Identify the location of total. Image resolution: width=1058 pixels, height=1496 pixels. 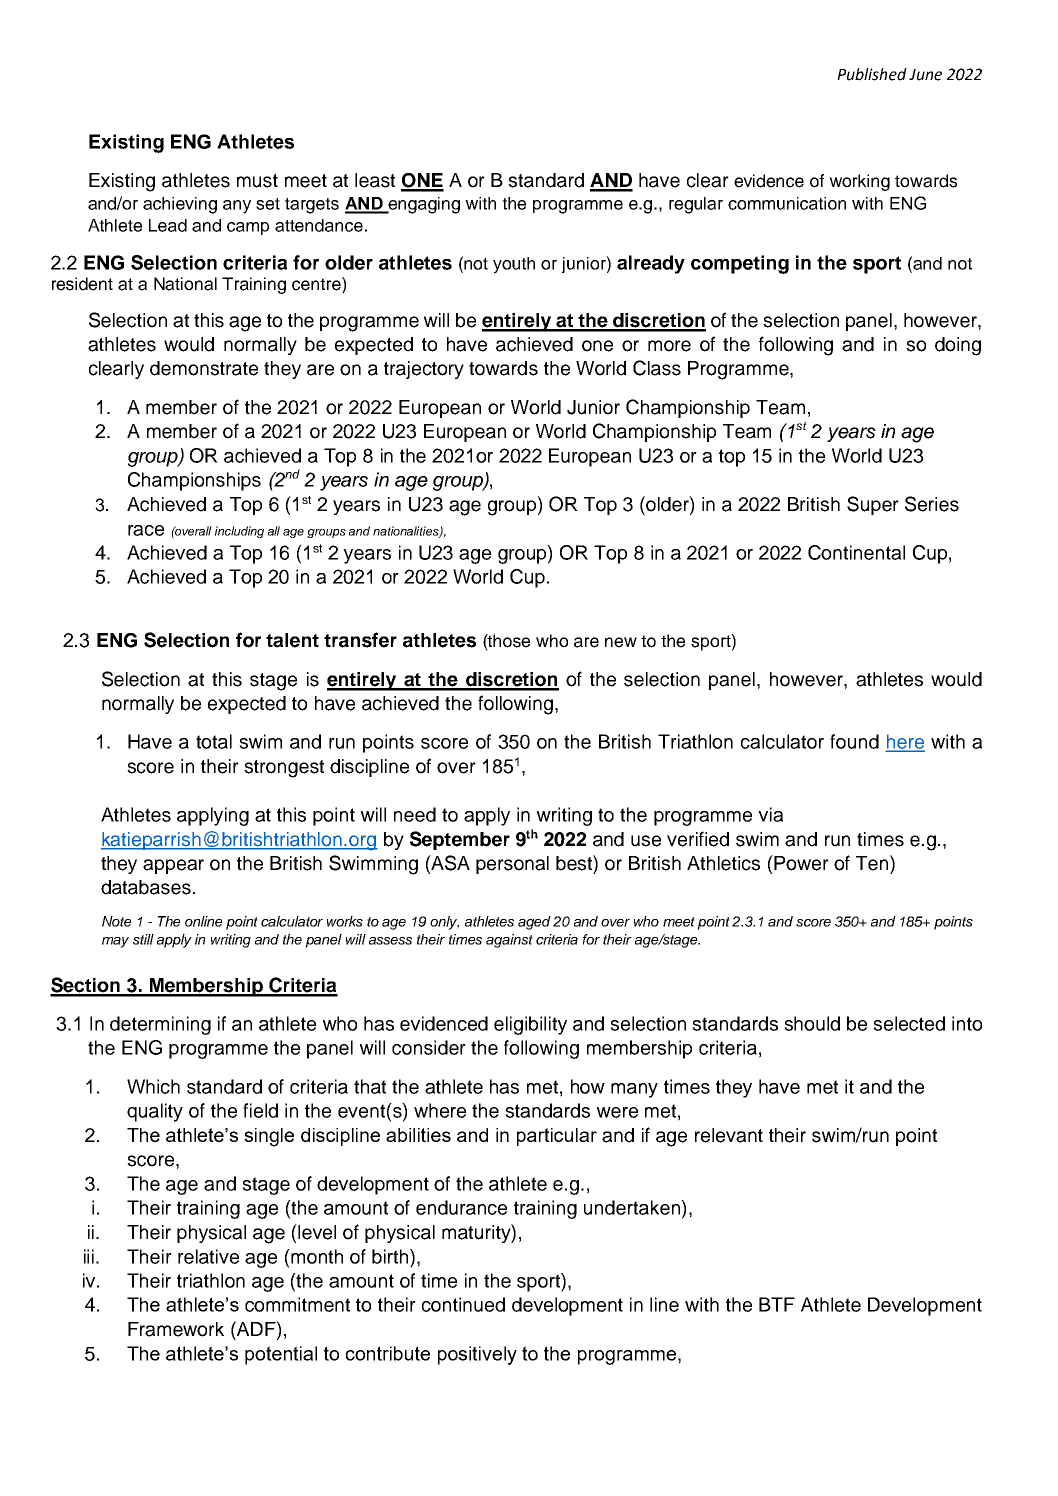
(214, 741).
